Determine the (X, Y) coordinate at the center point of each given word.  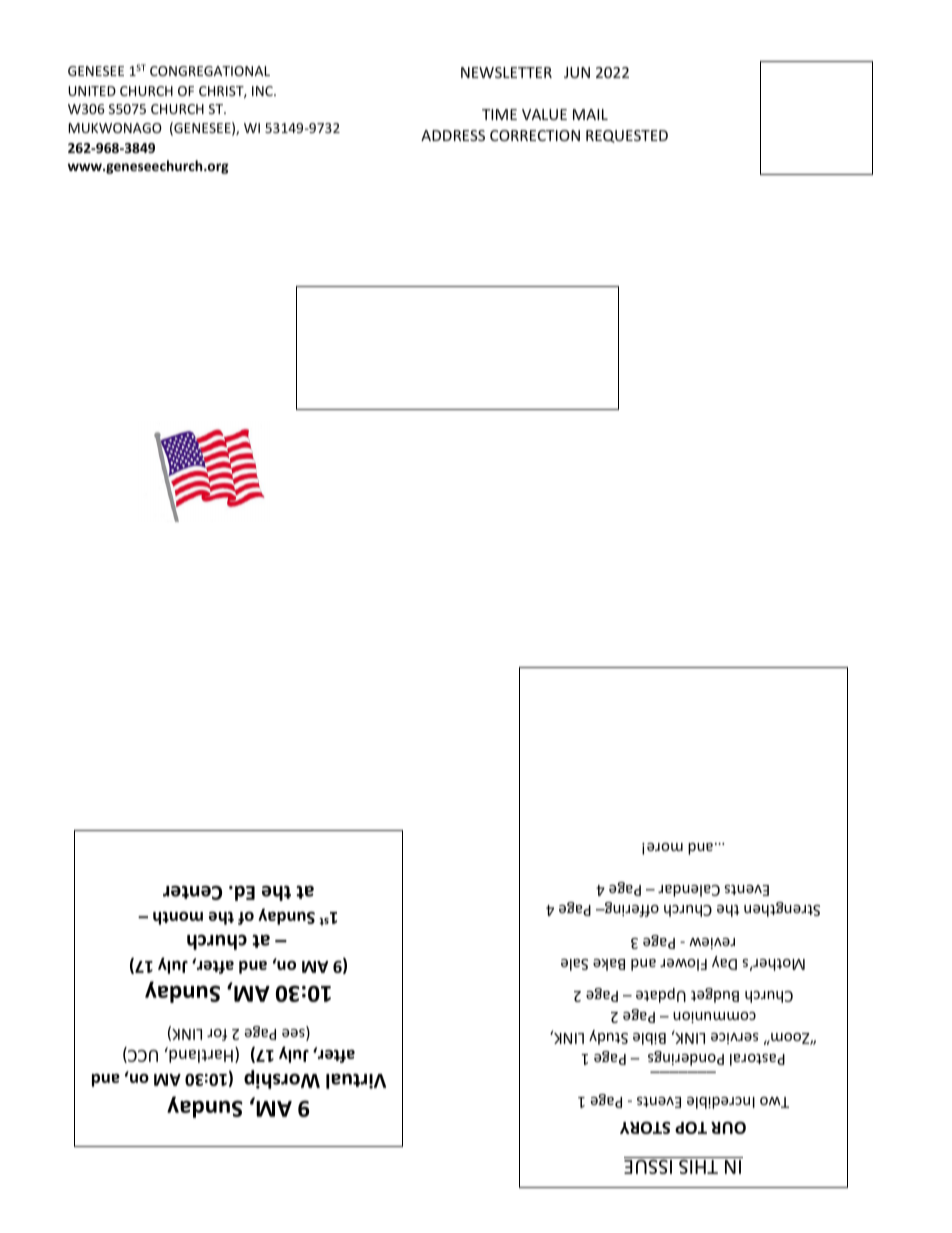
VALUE (544, 114)
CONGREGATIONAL (210, 71)
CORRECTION (535, 135)
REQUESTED (627, 136)
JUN (577, 72)
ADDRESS (453, 135)
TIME (499, 114)
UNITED (92, 91)
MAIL (590, 114)
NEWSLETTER (506, 72)
